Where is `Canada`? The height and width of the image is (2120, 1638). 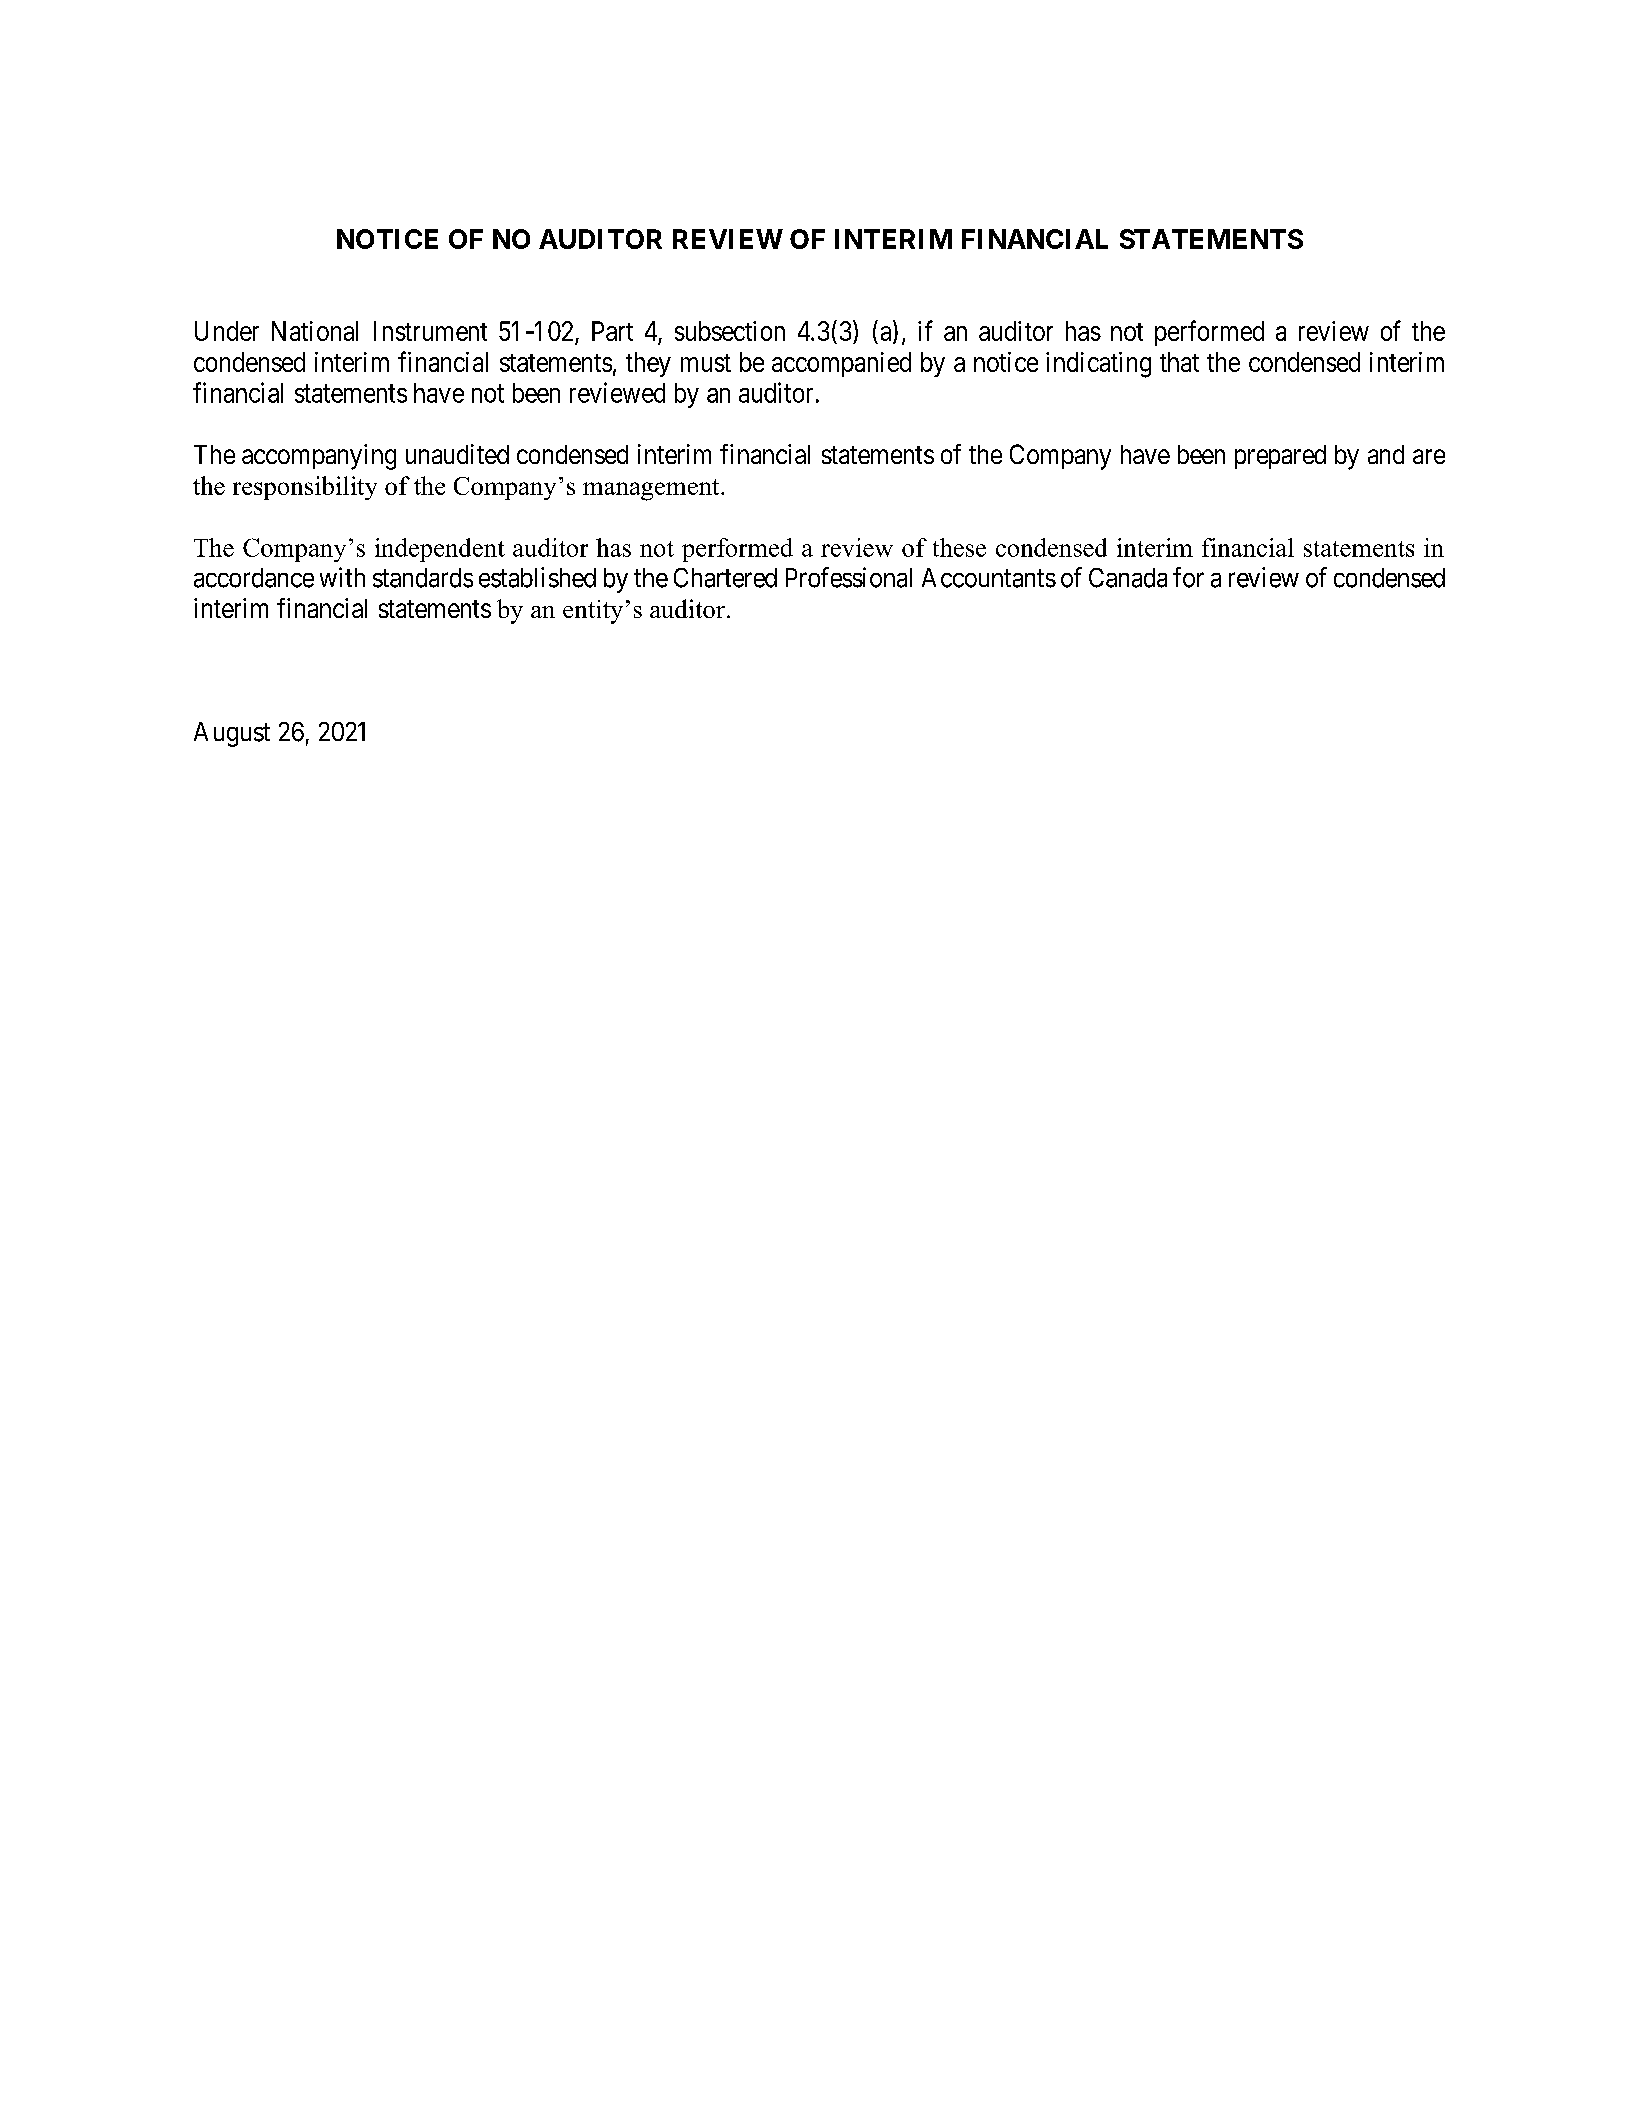 Canada is located at coordinates (1128, 578).
